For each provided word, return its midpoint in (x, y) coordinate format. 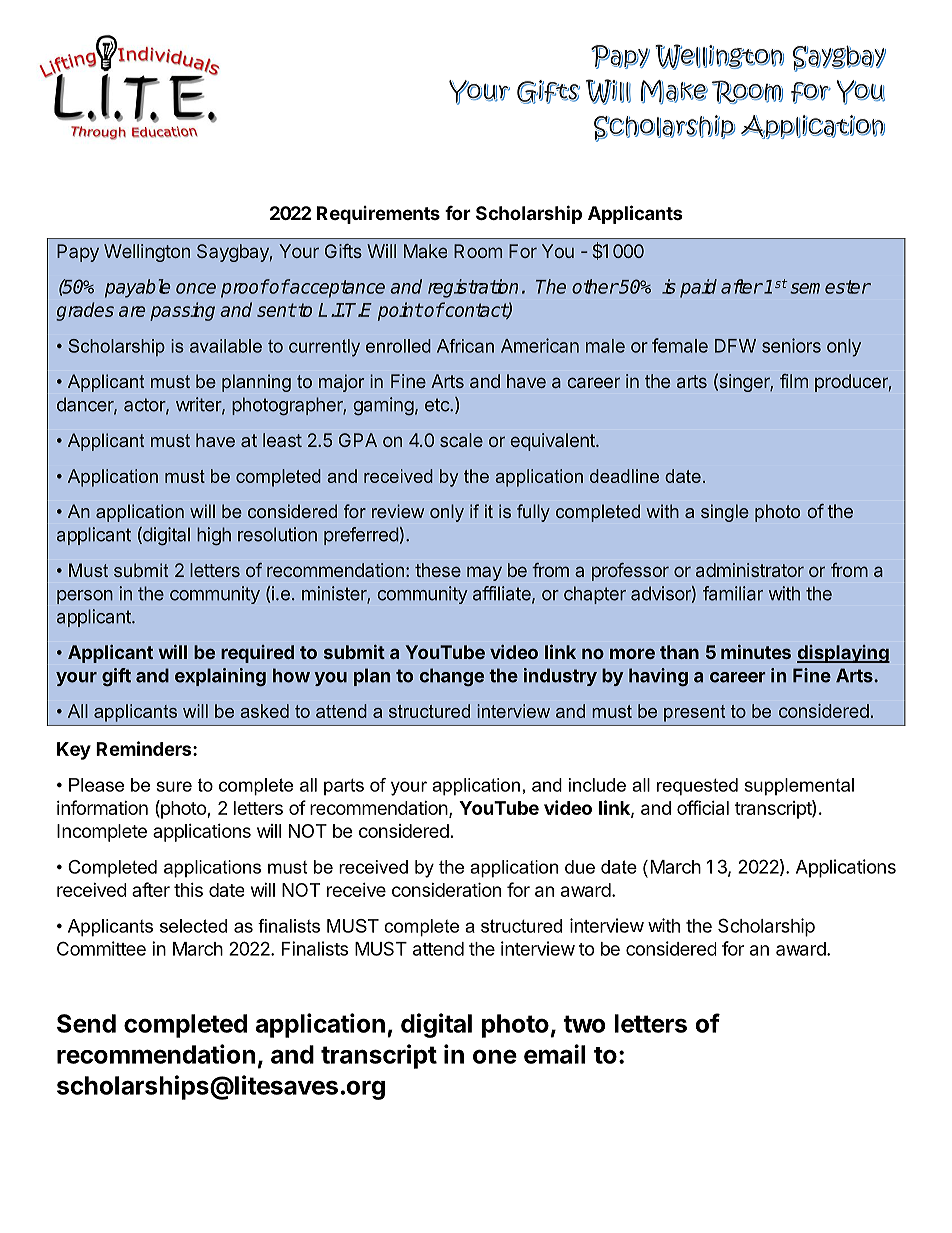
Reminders (145, 748)
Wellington (147, 253)
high (214, 536)
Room (478, 251)
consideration (446, 889)
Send (86, 1023)
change (452, 677)
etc (438, 405)
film (794, 381)
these (438, 570)
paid (698, 288)
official (703, 807)
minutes (756, 652)
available (226, 346)
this (188, 890)
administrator (750, 570)
